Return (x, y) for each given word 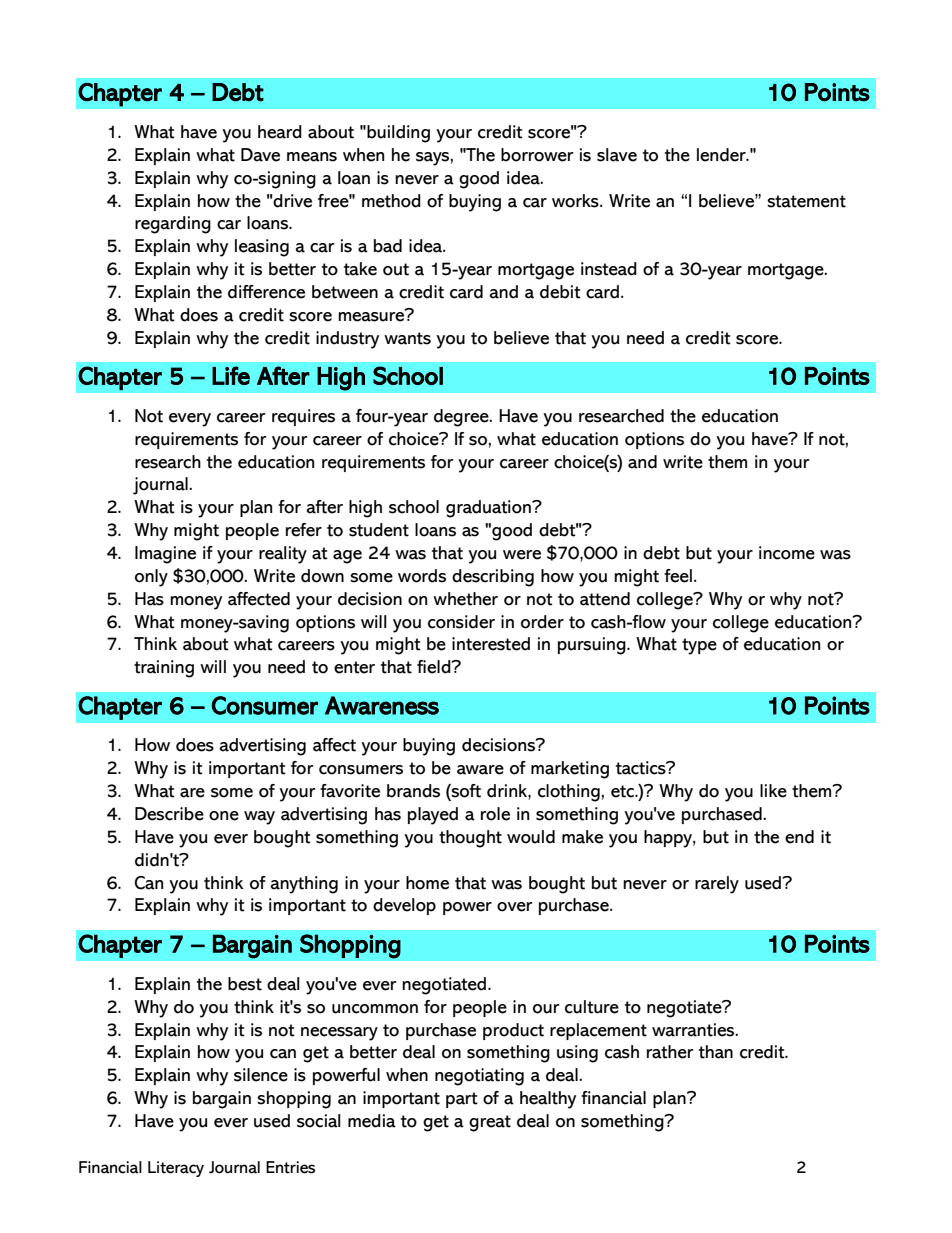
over (514, 907)
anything (304, 885)
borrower (537, 155)
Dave (260, 155)
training (164, 669)
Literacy (176, 1169)
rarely (717, 885)
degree (462, 418)
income (787, 553)
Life (231, 375)
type (699, 646)
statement (806, 201)
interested (491, 644)
